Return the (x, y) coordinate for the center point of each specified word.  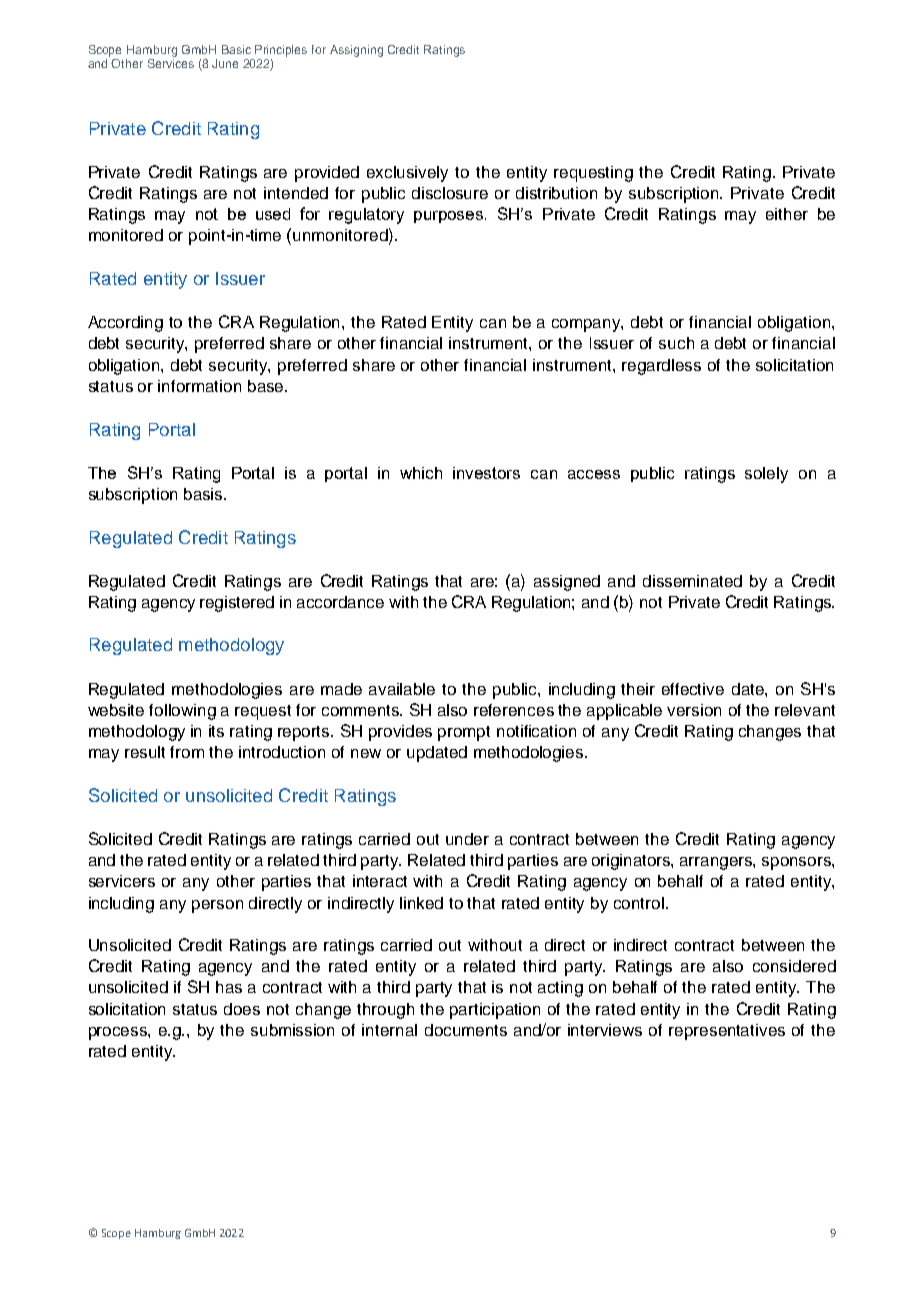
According (125, 324)
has (229, 987)
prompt (464, 733)
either (787, 214)
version (694, 710)
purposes (450, 217)
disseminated (692, 581)
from (187, 752)
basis (205, 494)
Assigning (356, 51)
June (225, 63)
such (676, 343)
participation (495, 1011)
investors (486, 473)
